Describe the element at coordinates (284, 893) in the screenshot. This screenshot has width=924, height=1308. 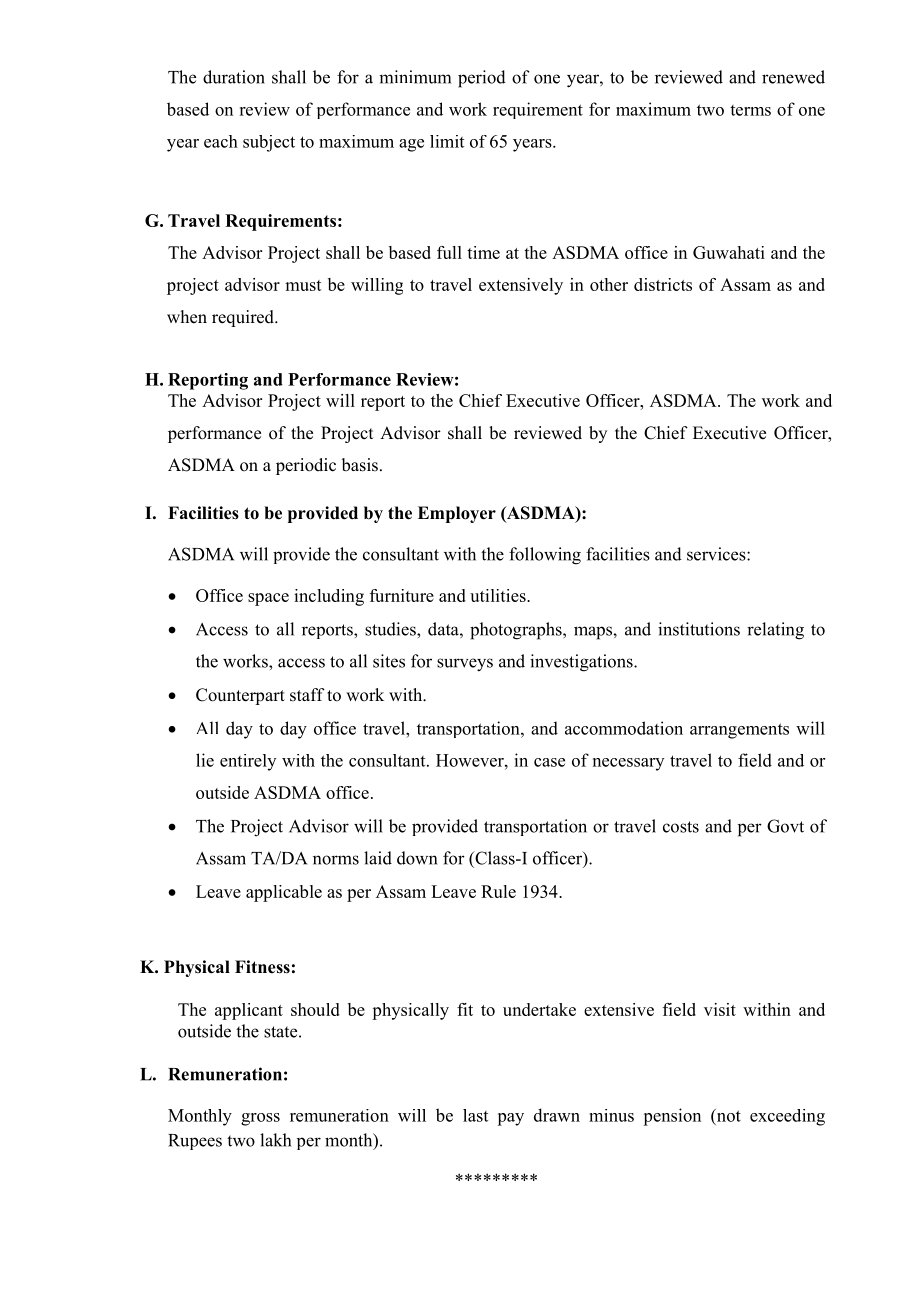
I see `applicable` at that location.
